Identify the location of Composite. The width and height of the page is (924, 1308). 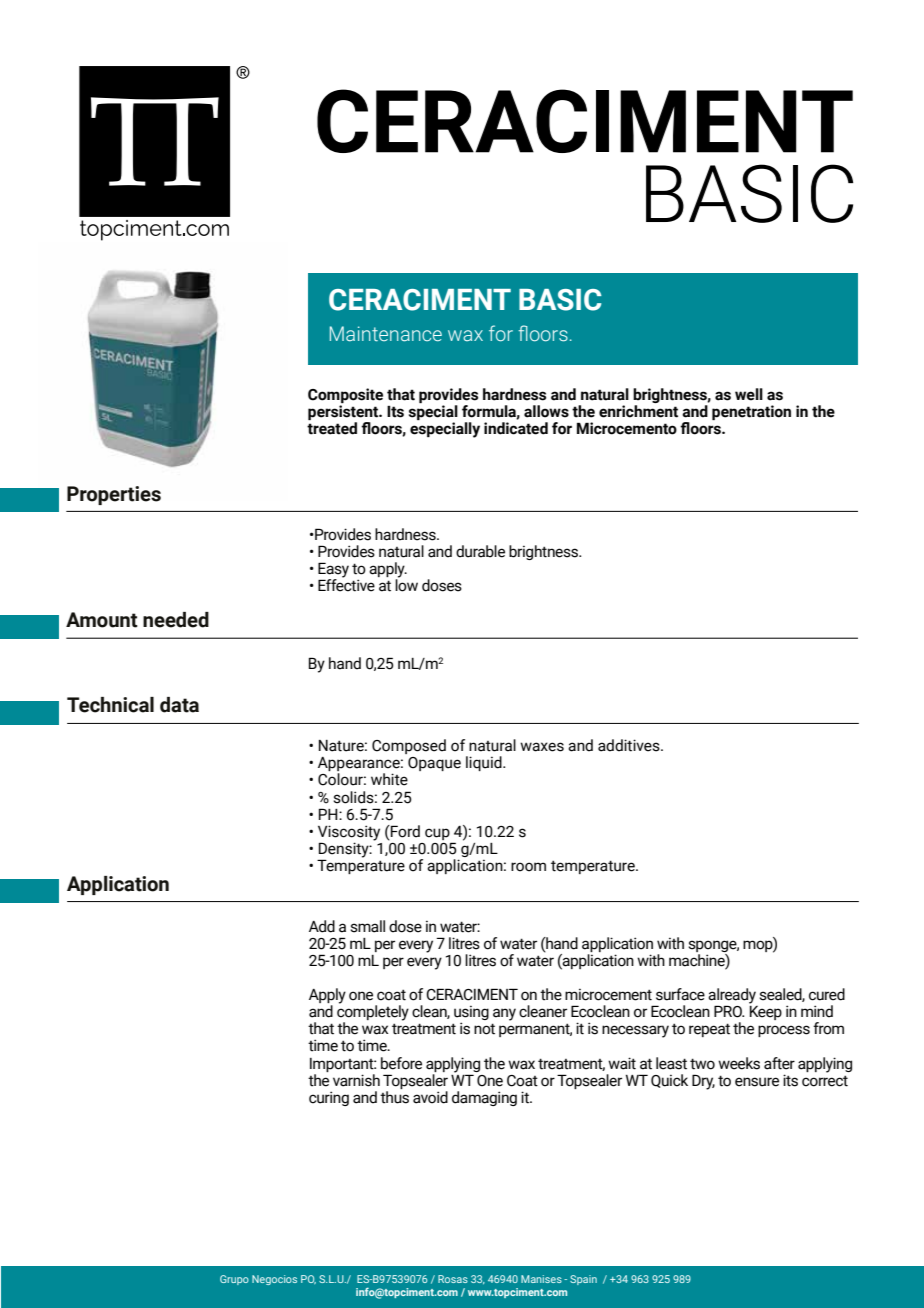
(345, 397).
